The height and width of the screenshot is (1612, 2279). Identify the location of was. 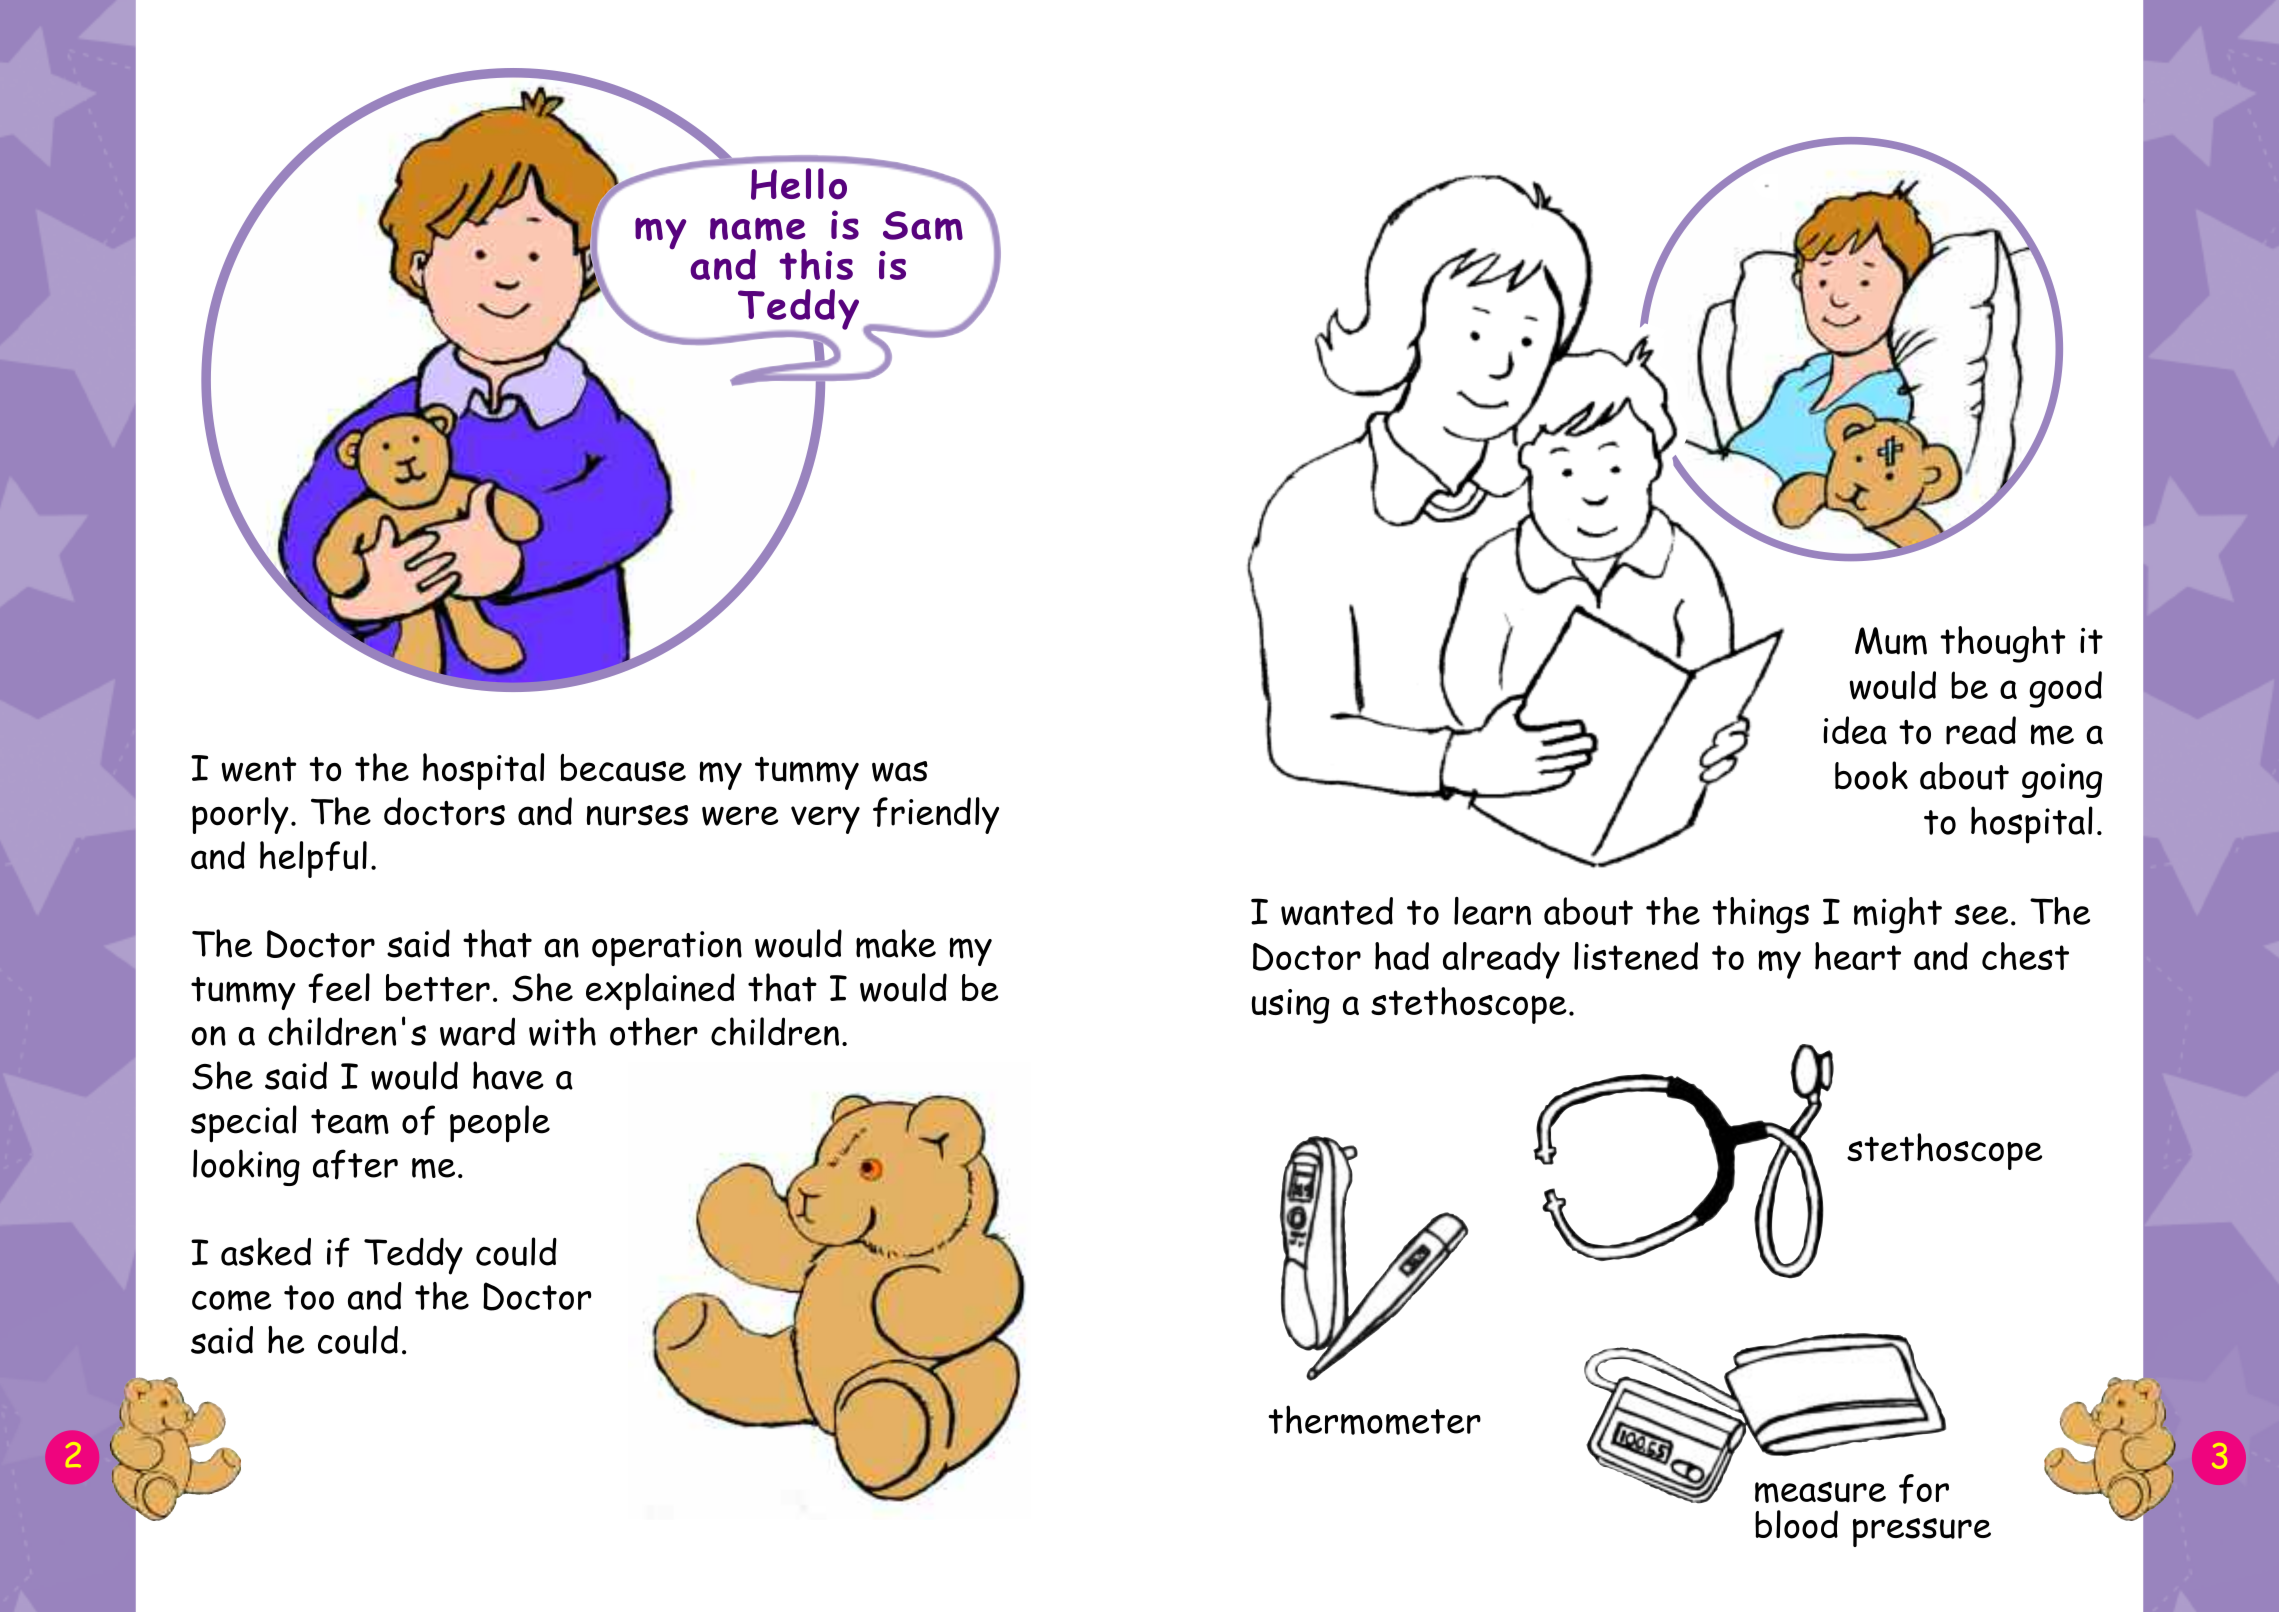
(900, 771).
